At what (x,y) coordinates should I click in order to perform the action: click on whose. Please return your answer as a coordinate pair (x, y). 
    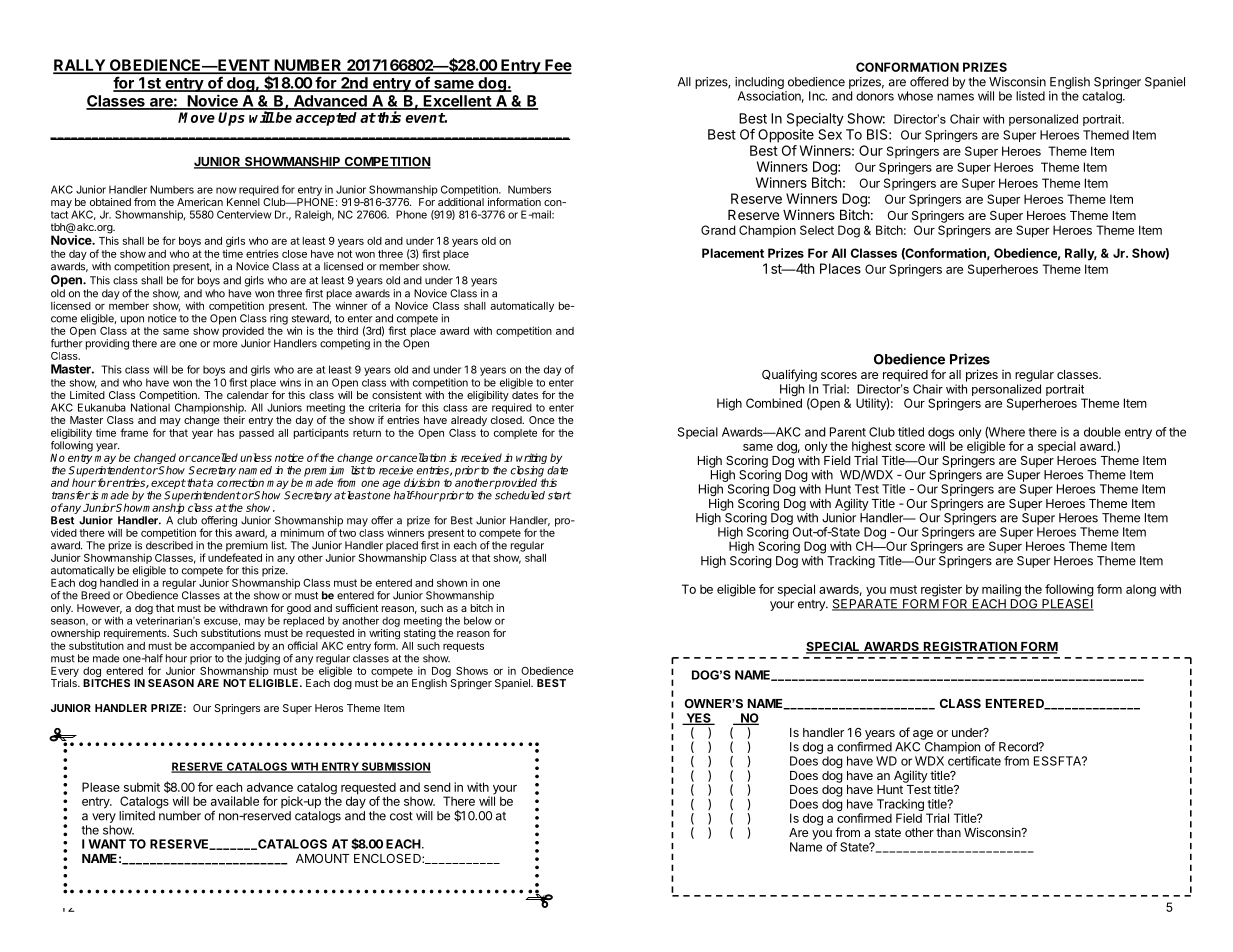
    Looking at the image, I should click on (915, 96).
